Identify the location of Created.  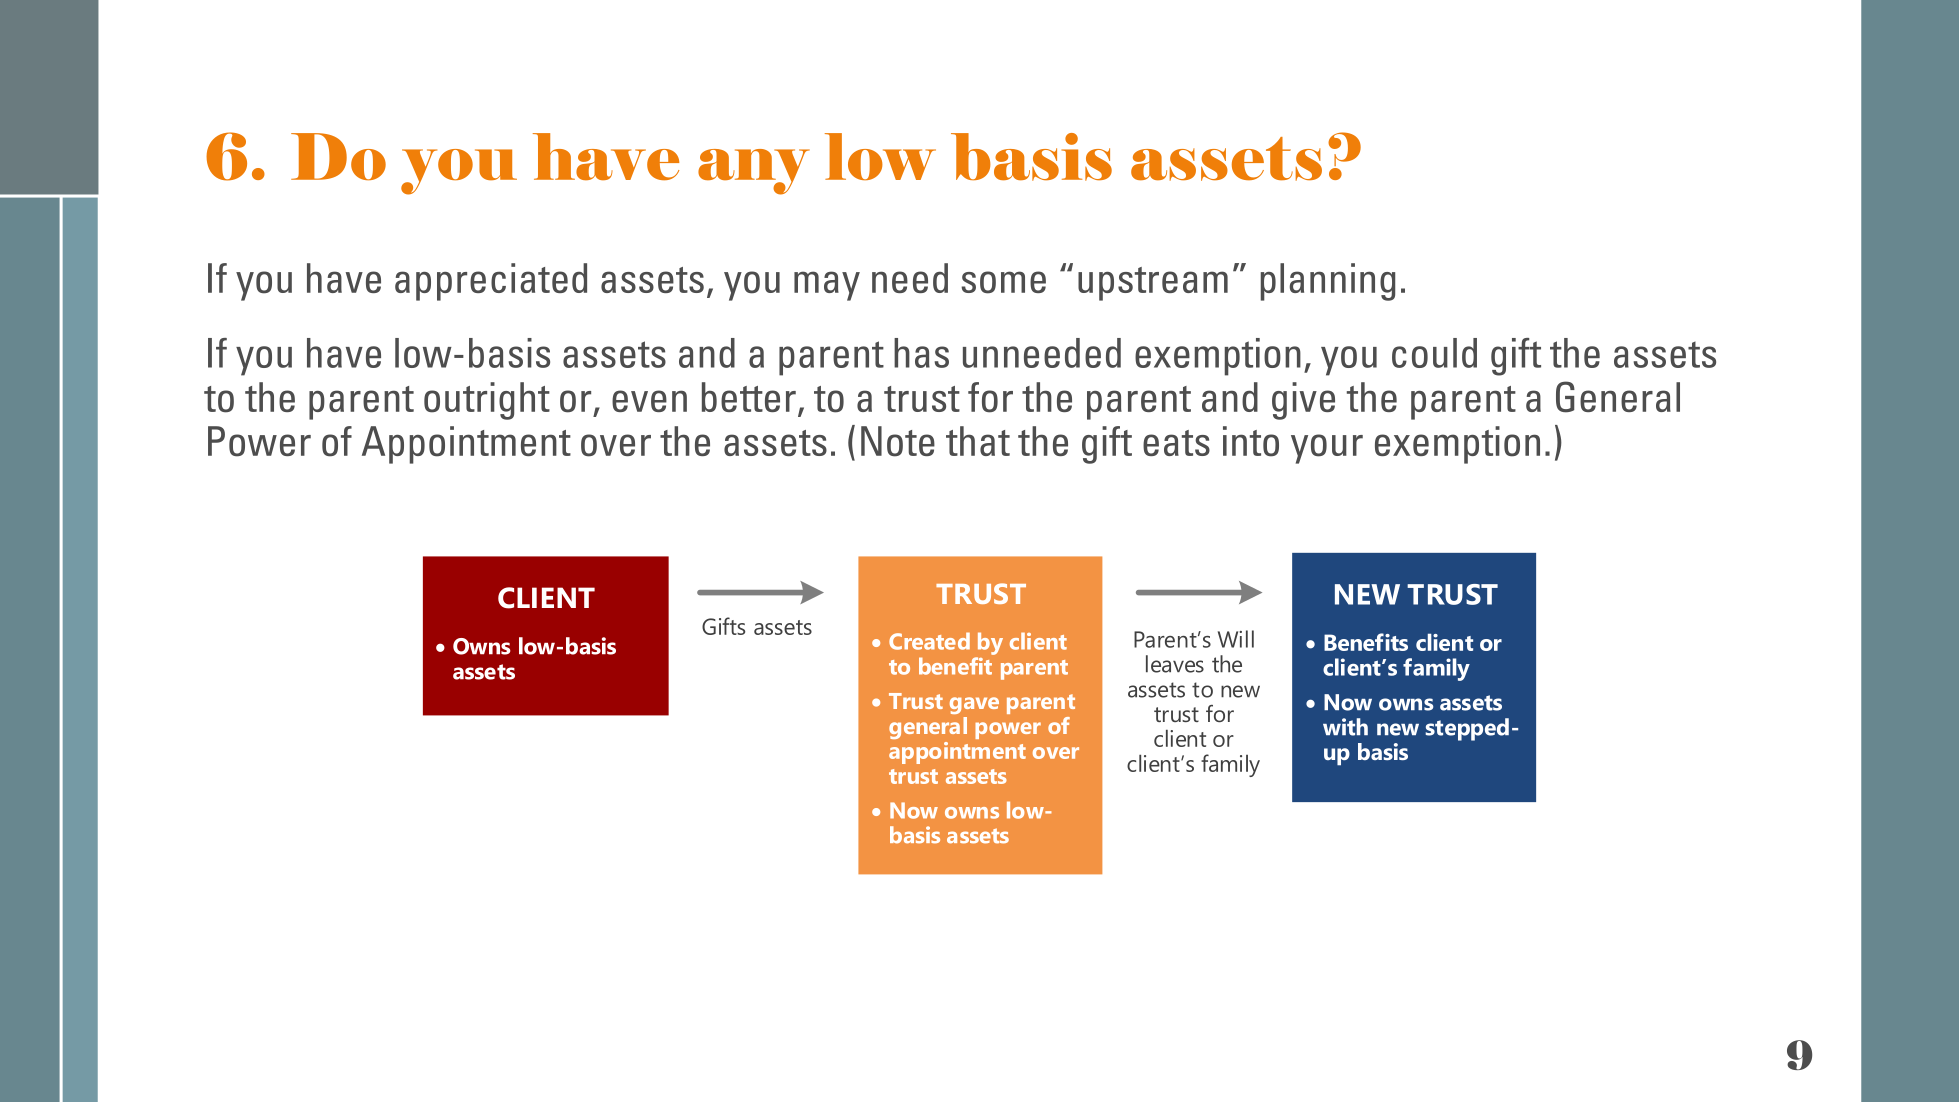
(929, 641).
